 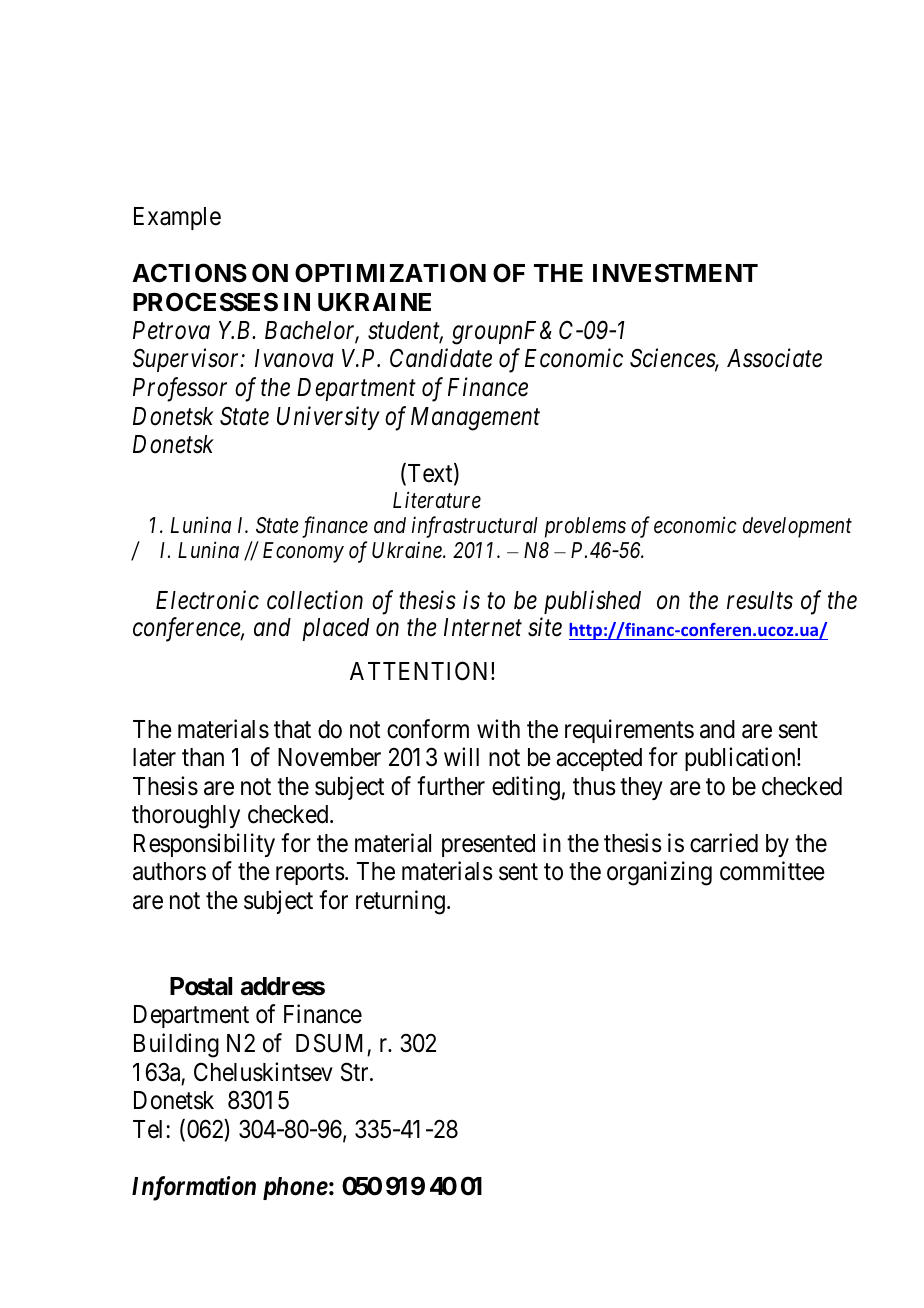 I want to click on Electronic, so click(x=207, y=600).
